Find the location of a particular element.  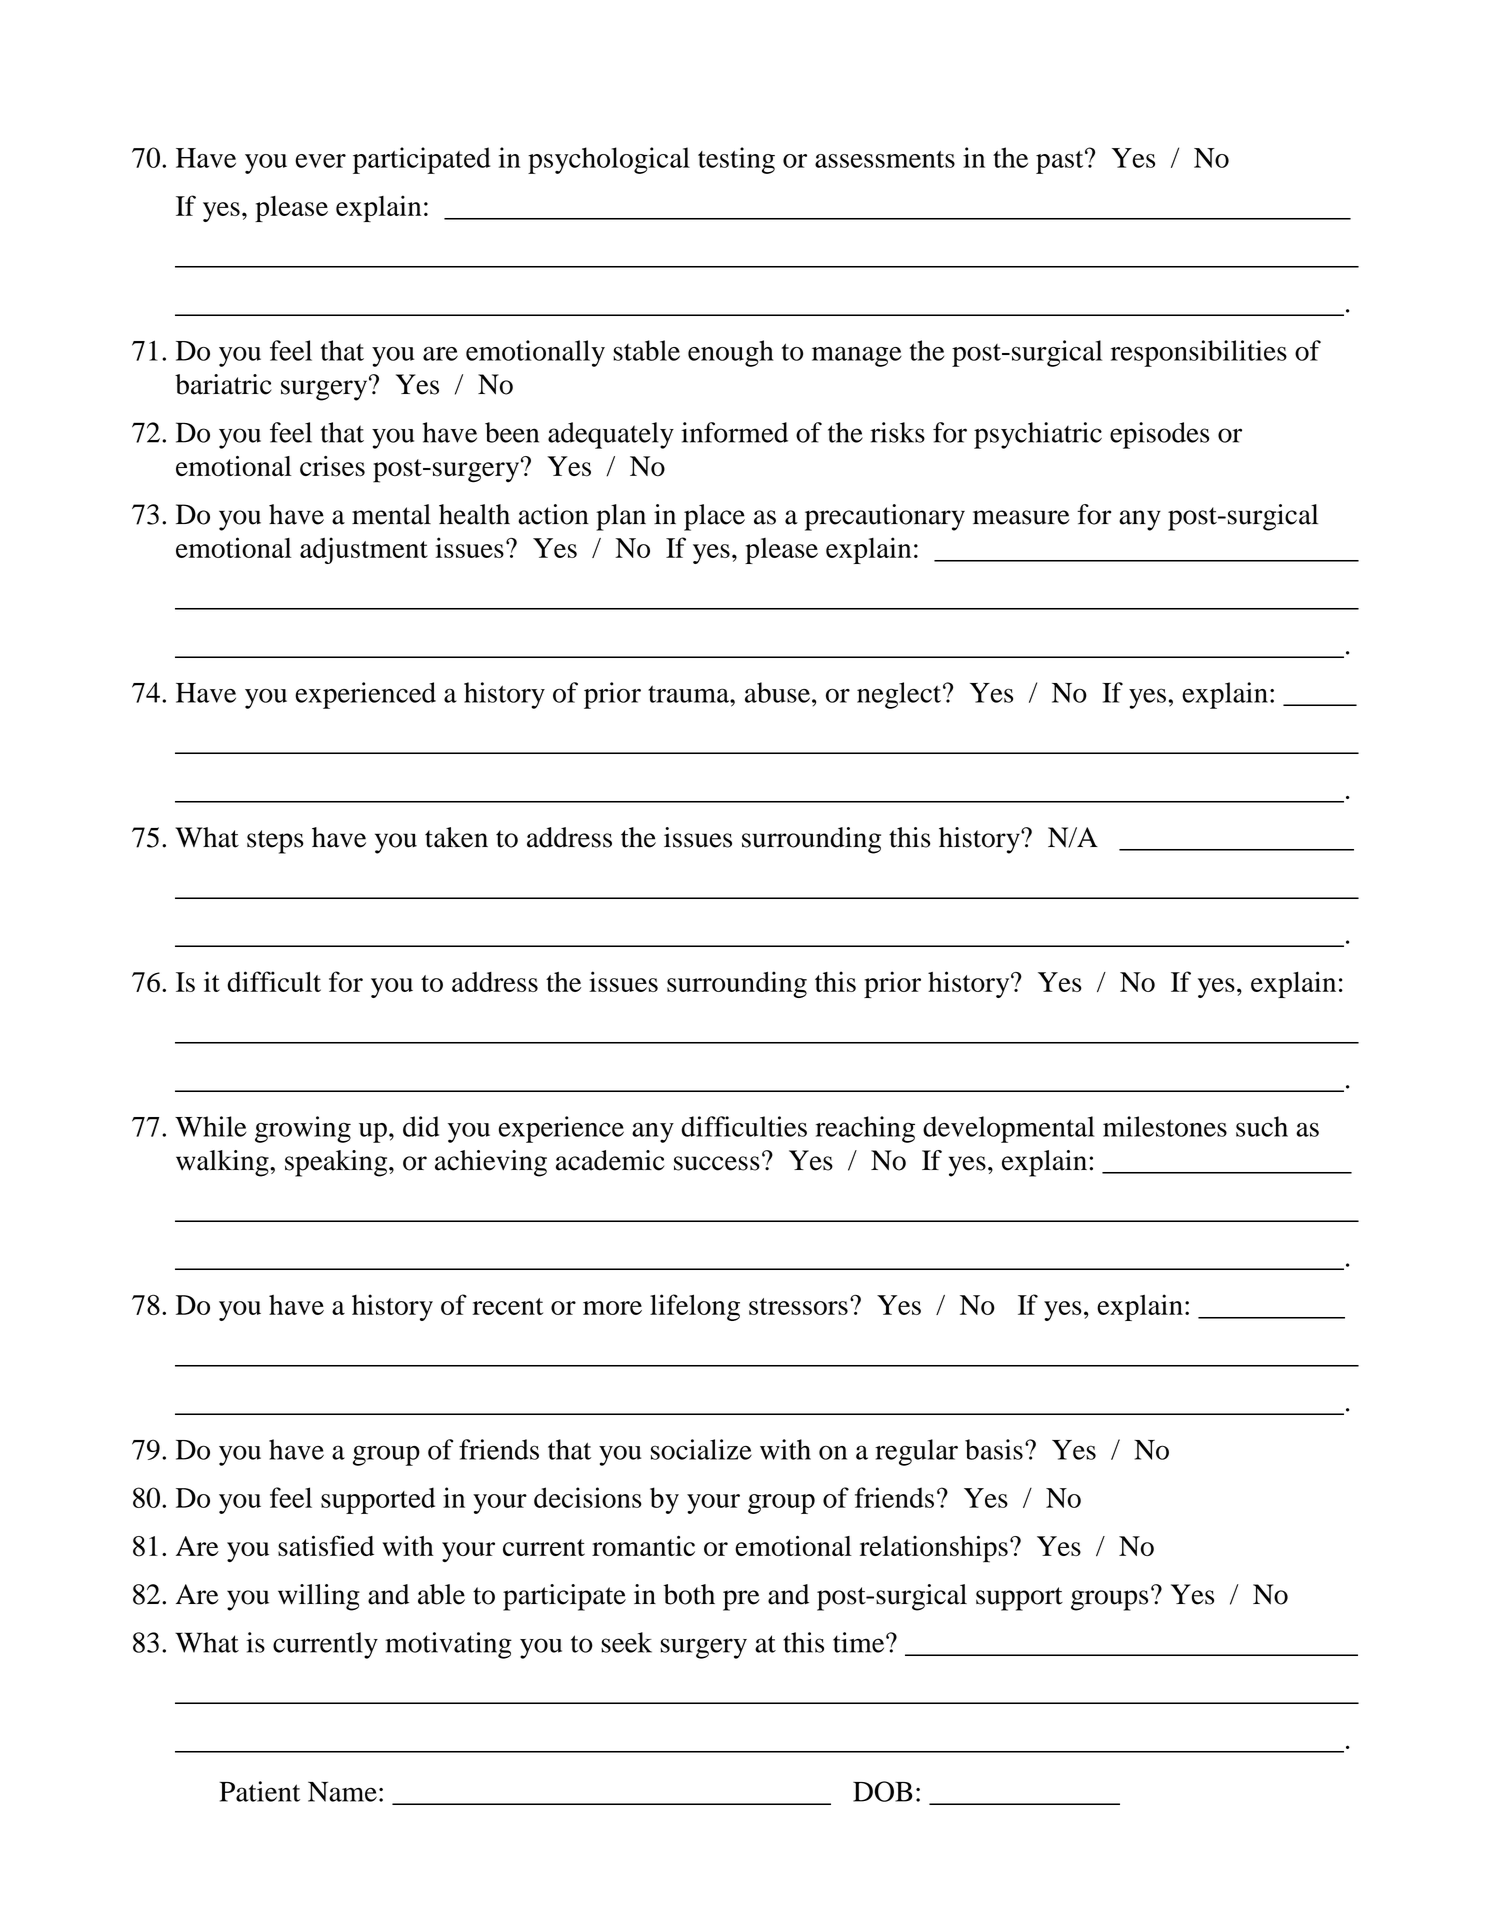

steps is located at coordinates (275, 842).
